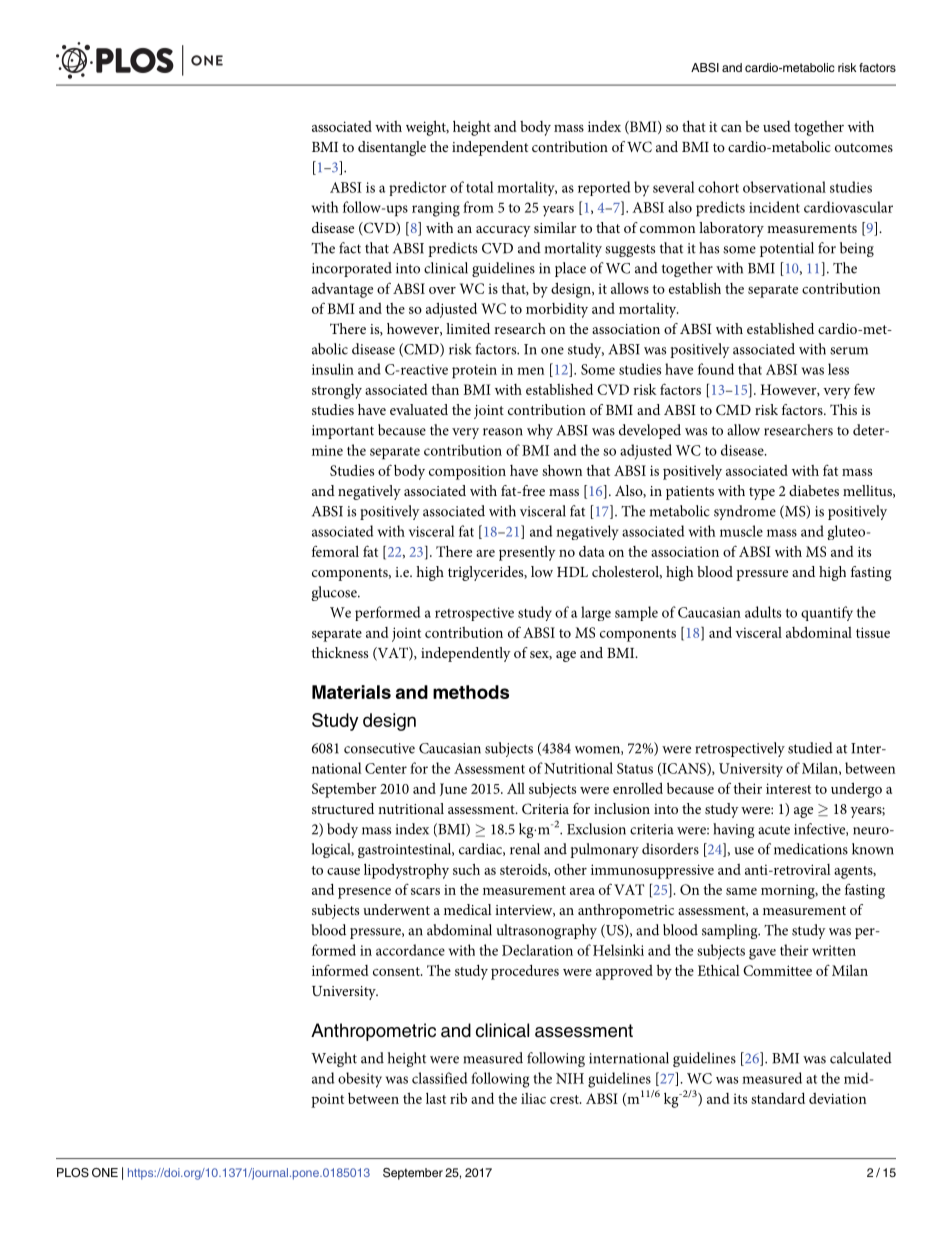 The width and height of the screenshot is (952, 1233). What do you see at coordinates (392, 148) in the screenshot?
I see `disentangle` at bounding box center [392, 148].
